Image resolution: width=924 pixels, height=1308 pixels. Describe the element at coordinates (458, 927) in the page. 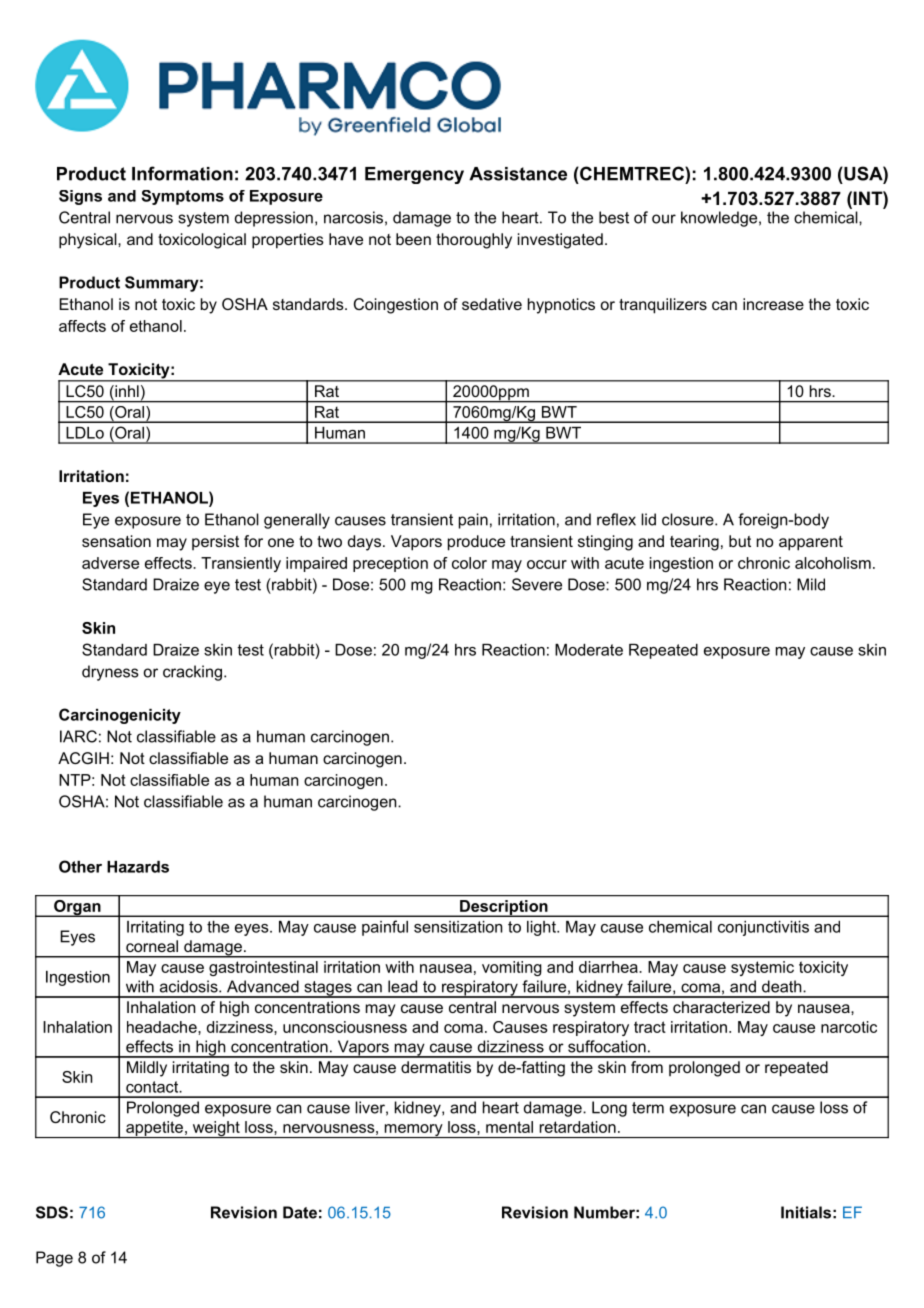

I see `sensitization` at that location.
